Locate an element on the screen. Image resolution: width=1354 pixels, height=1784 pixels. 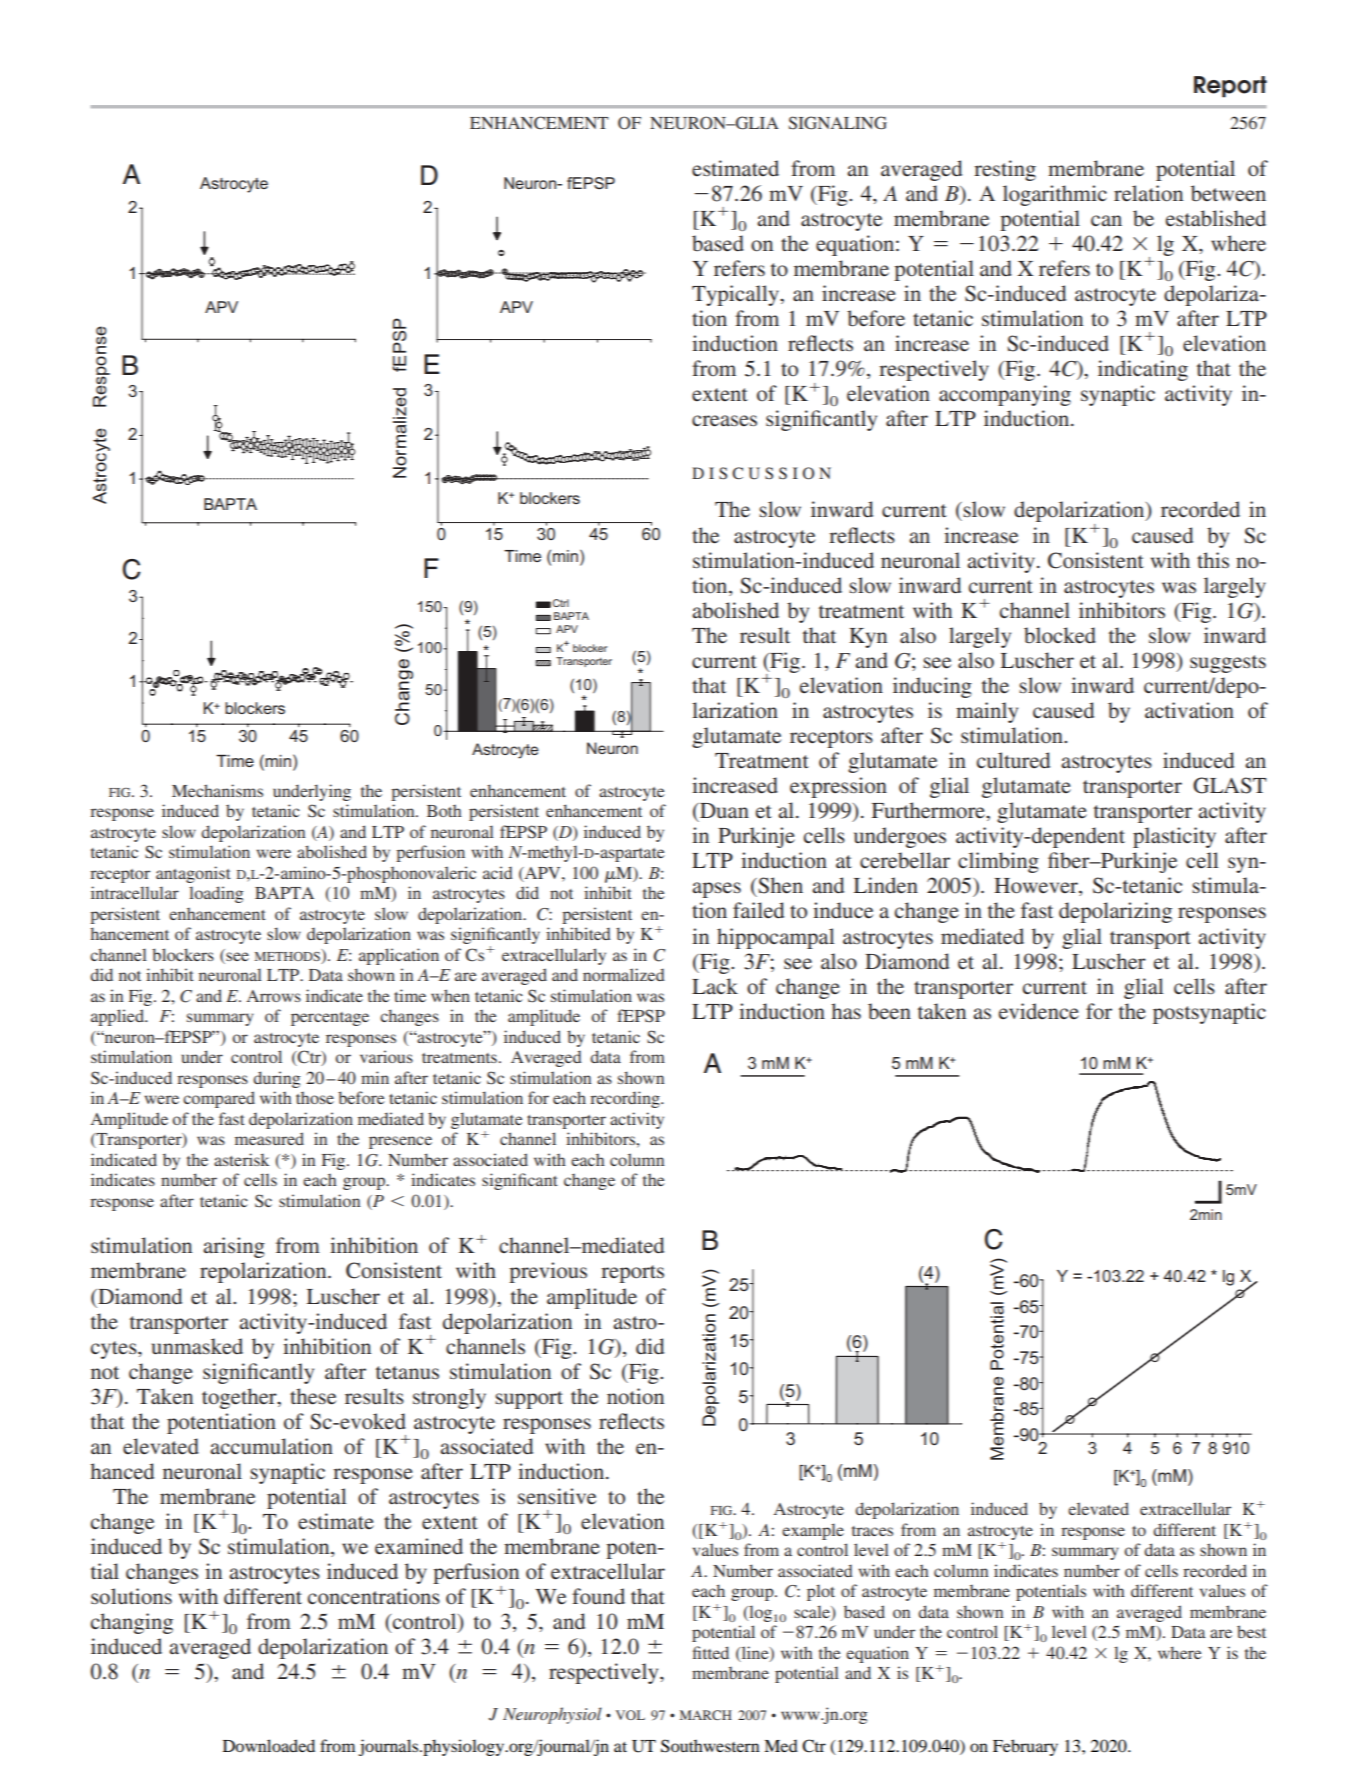
loading is located at coordinates (216, 894).
